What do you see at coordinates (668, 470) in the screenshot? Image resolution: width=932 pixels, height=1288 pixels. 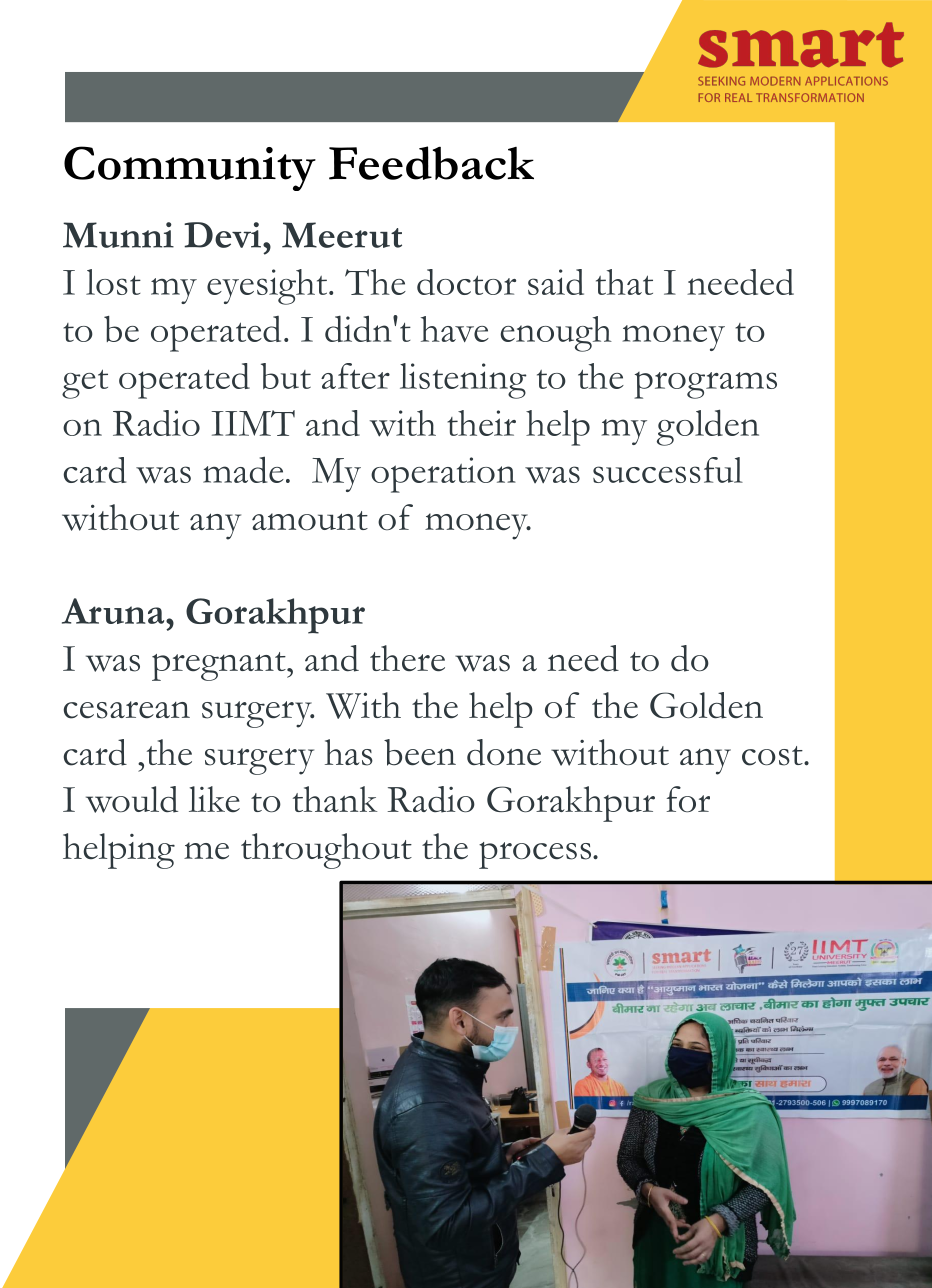 I see `successful` at bounding box center [668, 470].
